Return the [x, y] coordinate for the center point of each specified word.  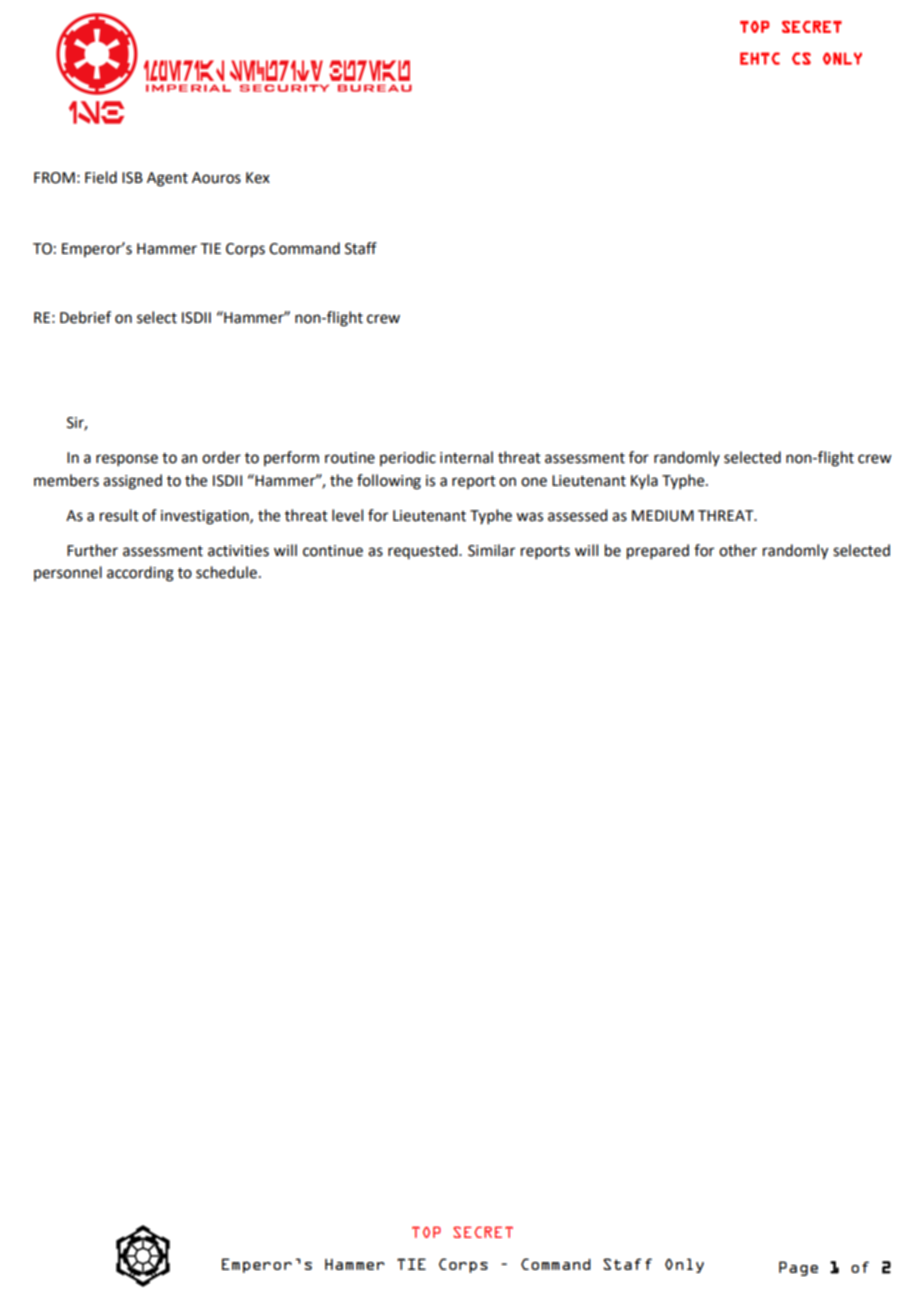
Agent [167, 179]
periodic [408, 458]
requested [424, 551]
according [140, 574]
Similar [491, 550]
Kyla [644, 481]
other [738, 550]
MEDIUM [663, 516]
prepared [658, 552]
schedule [226, 572]
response [127, 460]
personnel [68, 573]
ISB [132, 178]
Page [798, 1268]
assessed [577, 515]
